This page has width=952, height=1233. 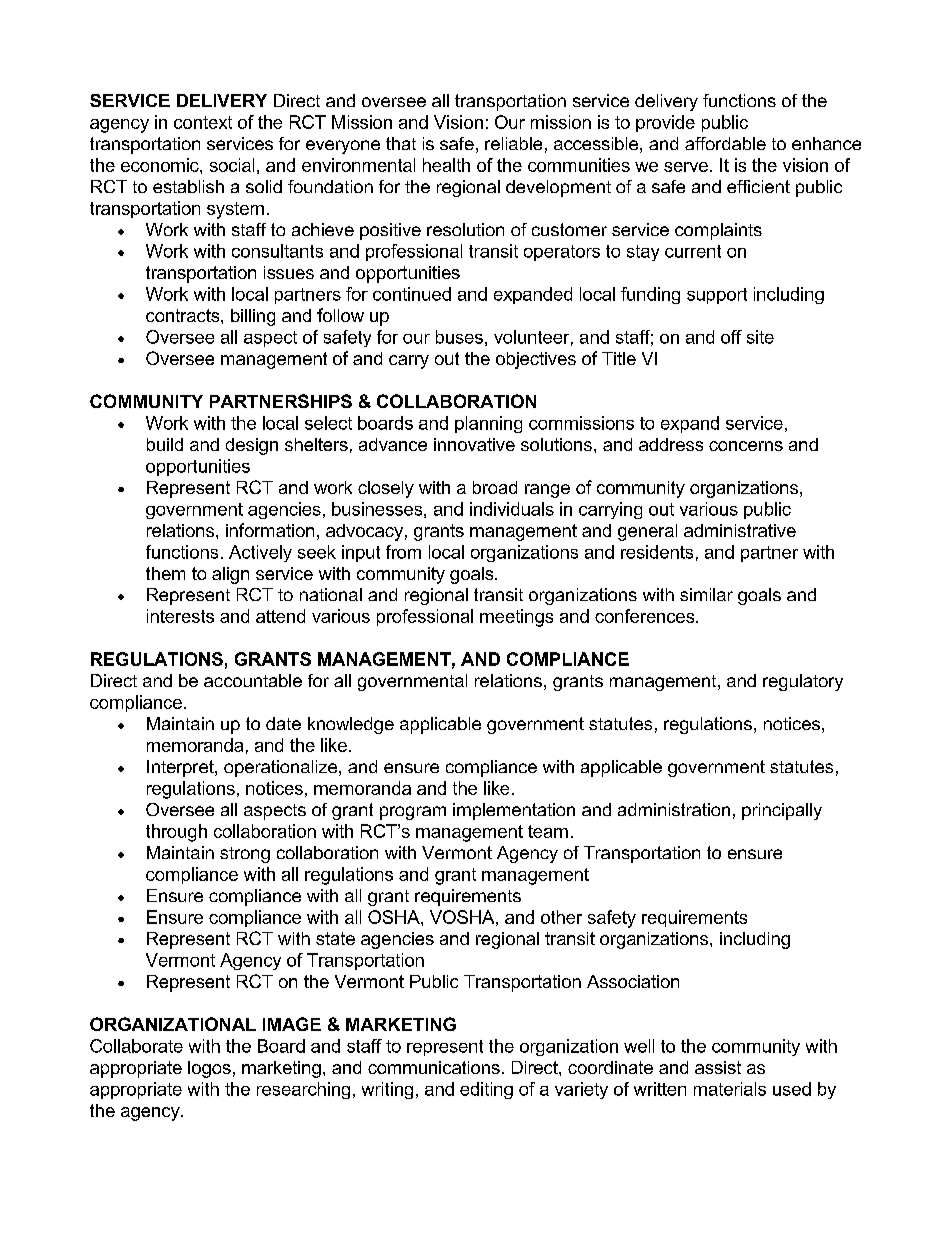 What do you see at coordinates (180, 616) in the page?
I see `interests` at bounding box center [180, 616].
